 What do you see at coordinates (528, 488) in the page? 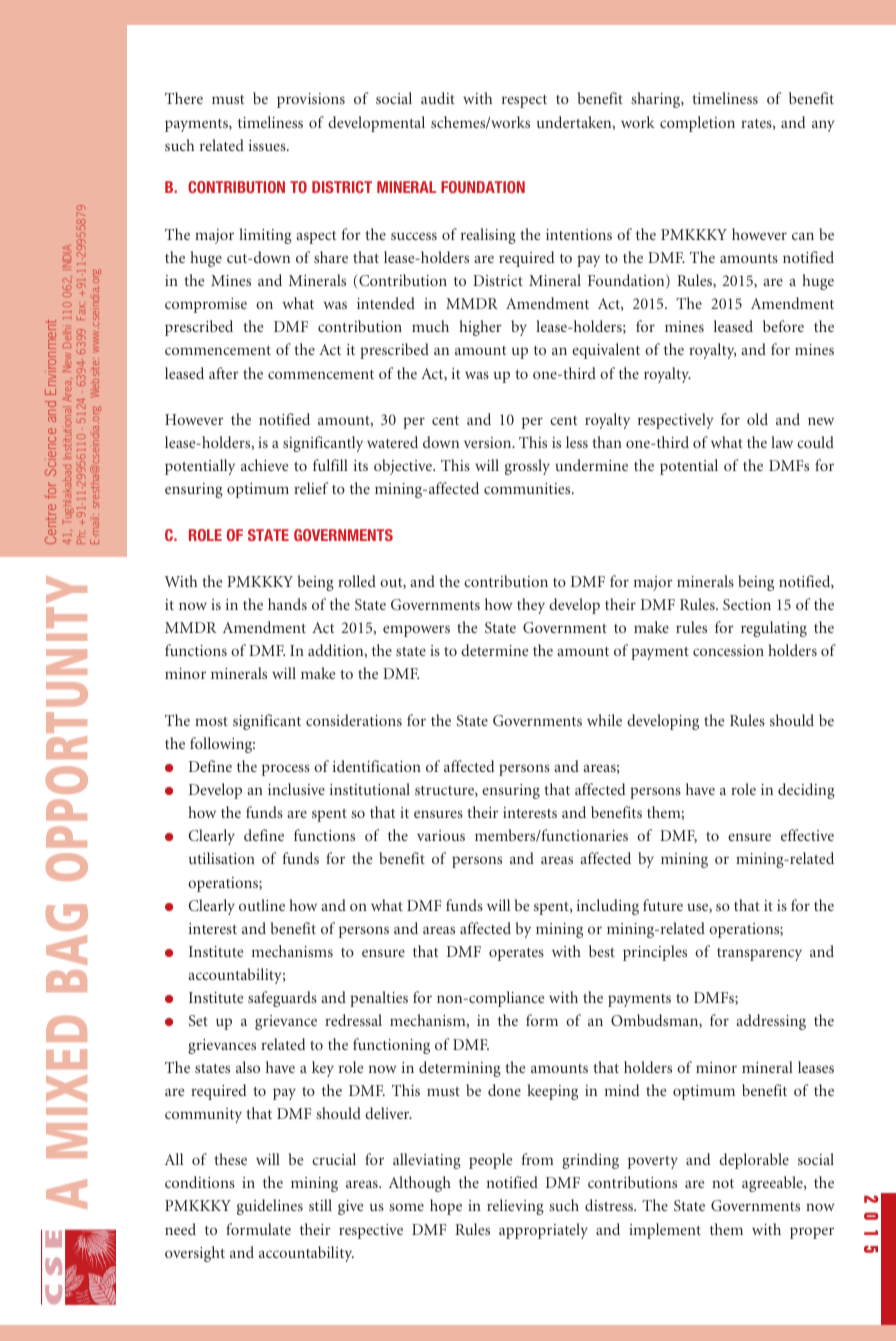
I see `communities` at bounding box center [528, 488].
